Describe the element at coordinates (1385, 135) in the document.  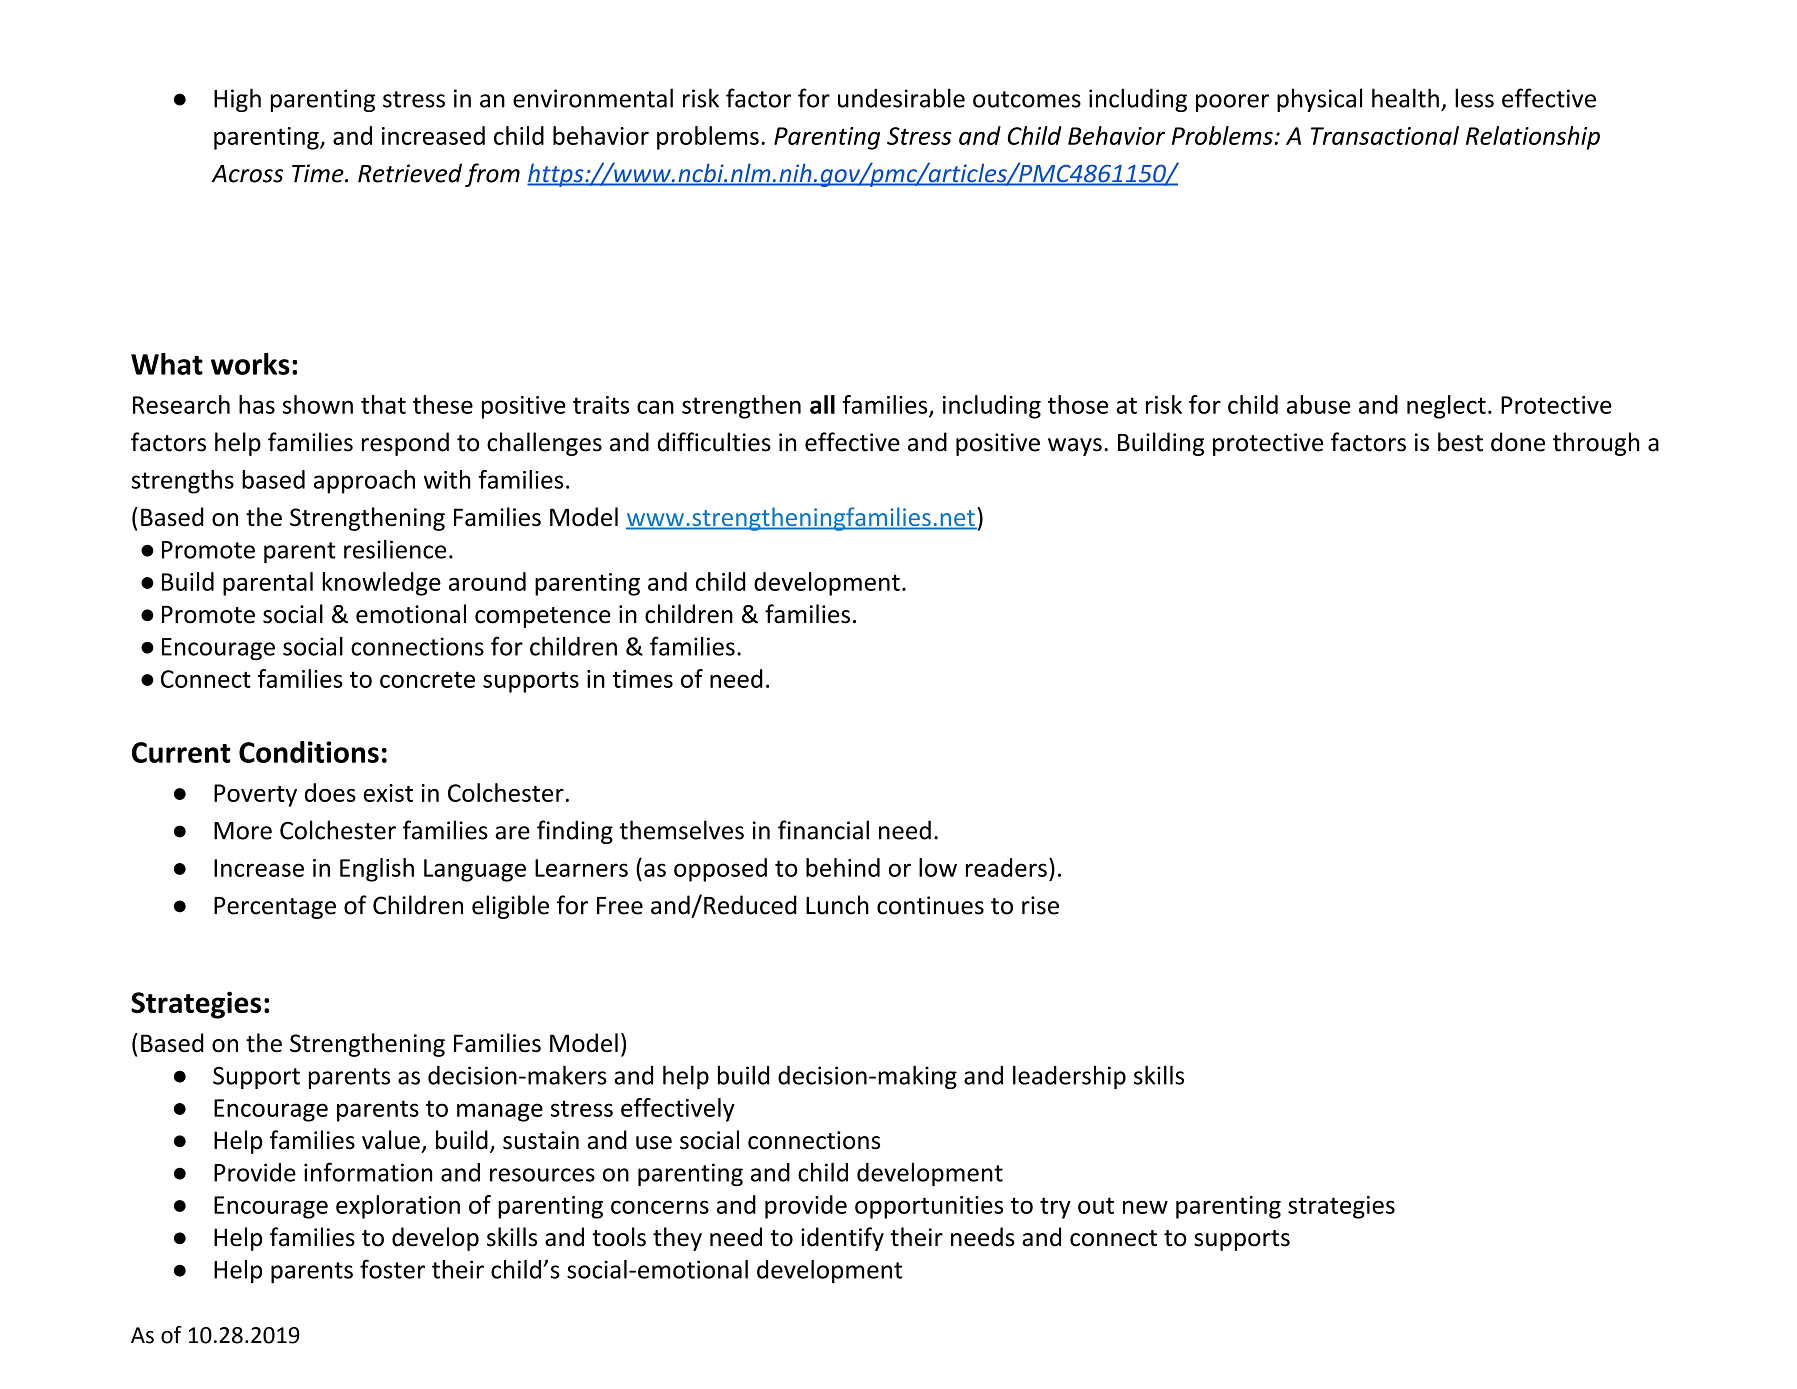
I see `Transactional` at that location.
